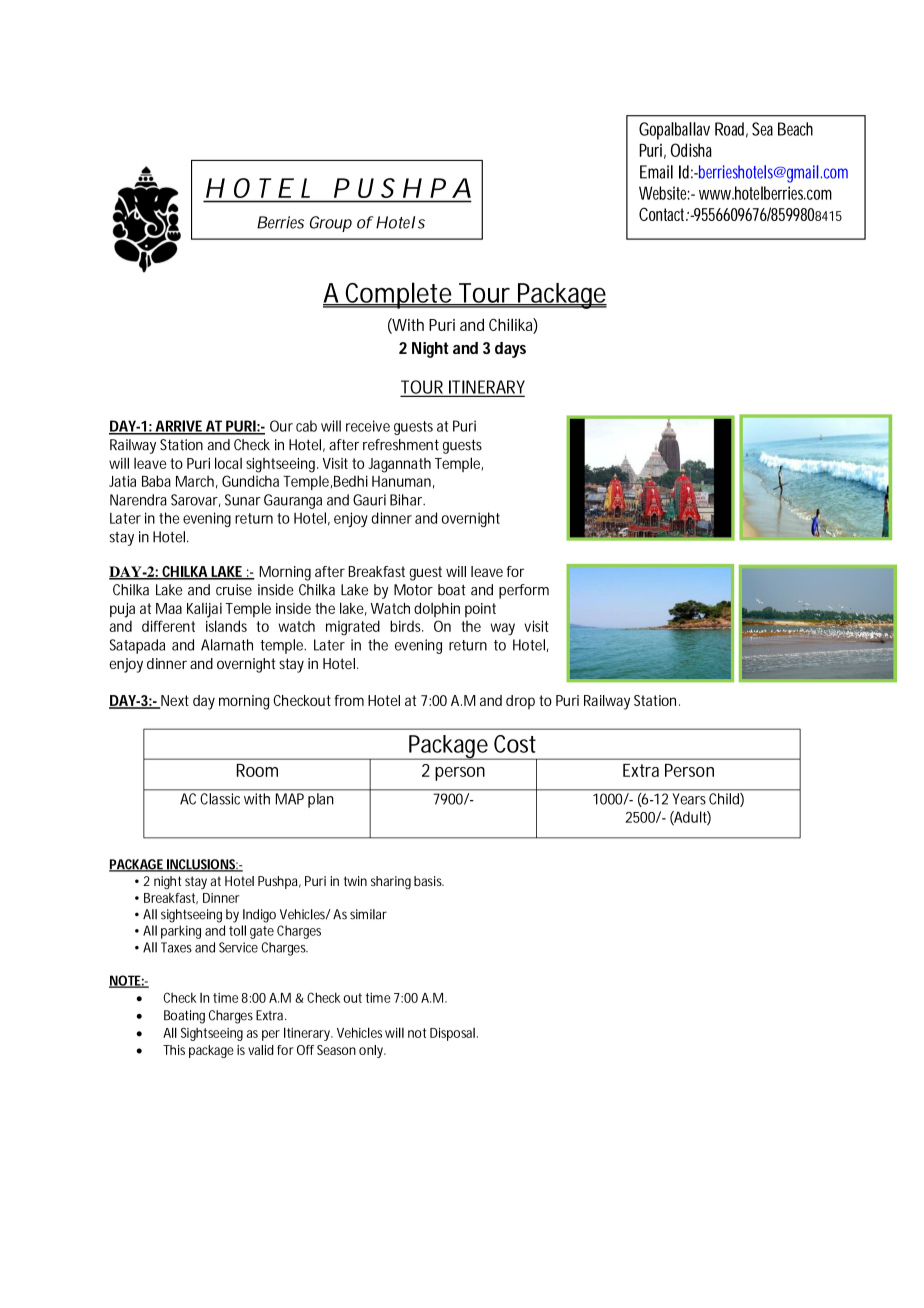 The image size is (924, 1308). I want to click on point, so click(480, 610).
